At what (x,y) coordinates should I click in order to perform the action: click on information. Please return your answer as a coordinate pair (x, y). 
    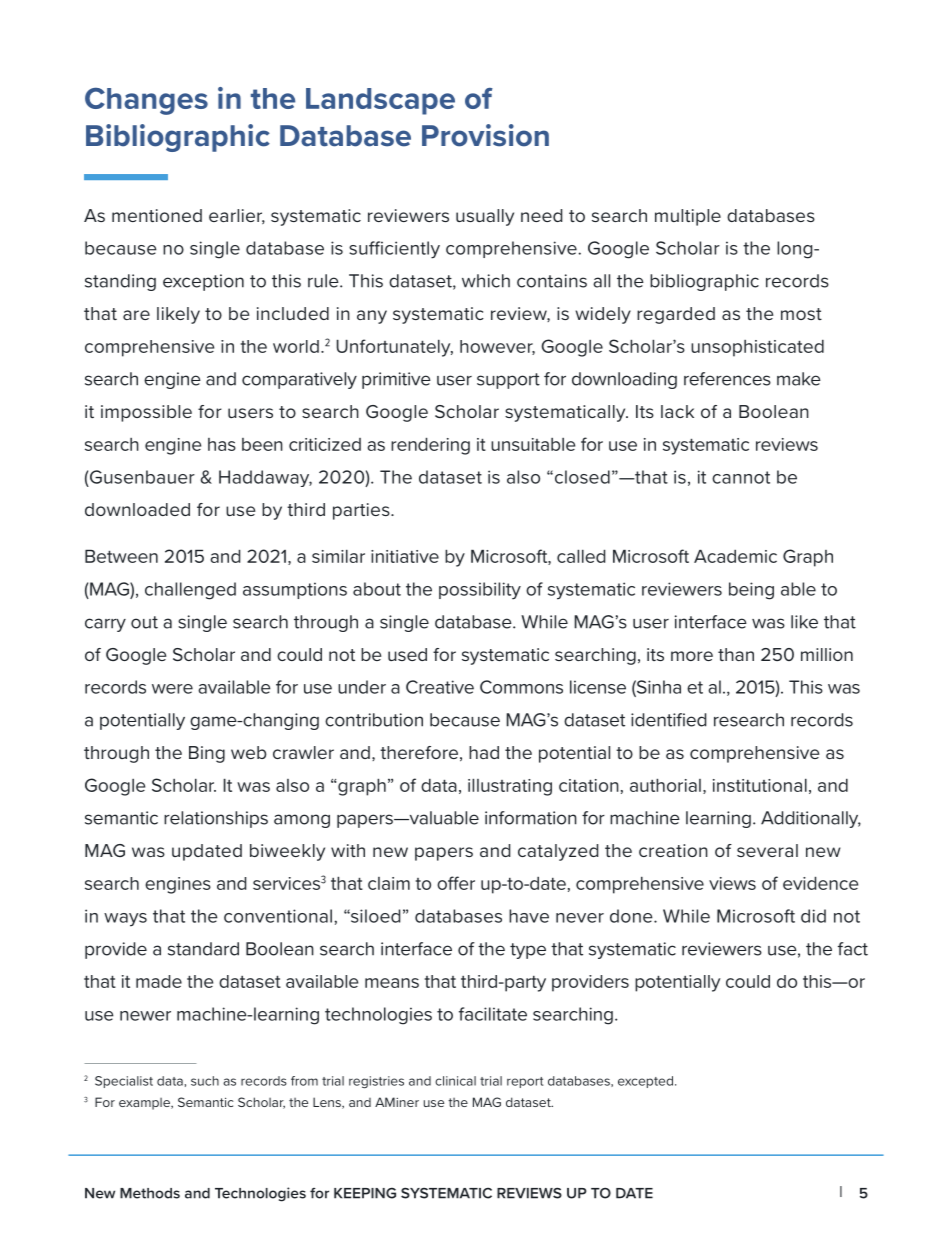
    Looking at the image, I should click on (531, 818).
